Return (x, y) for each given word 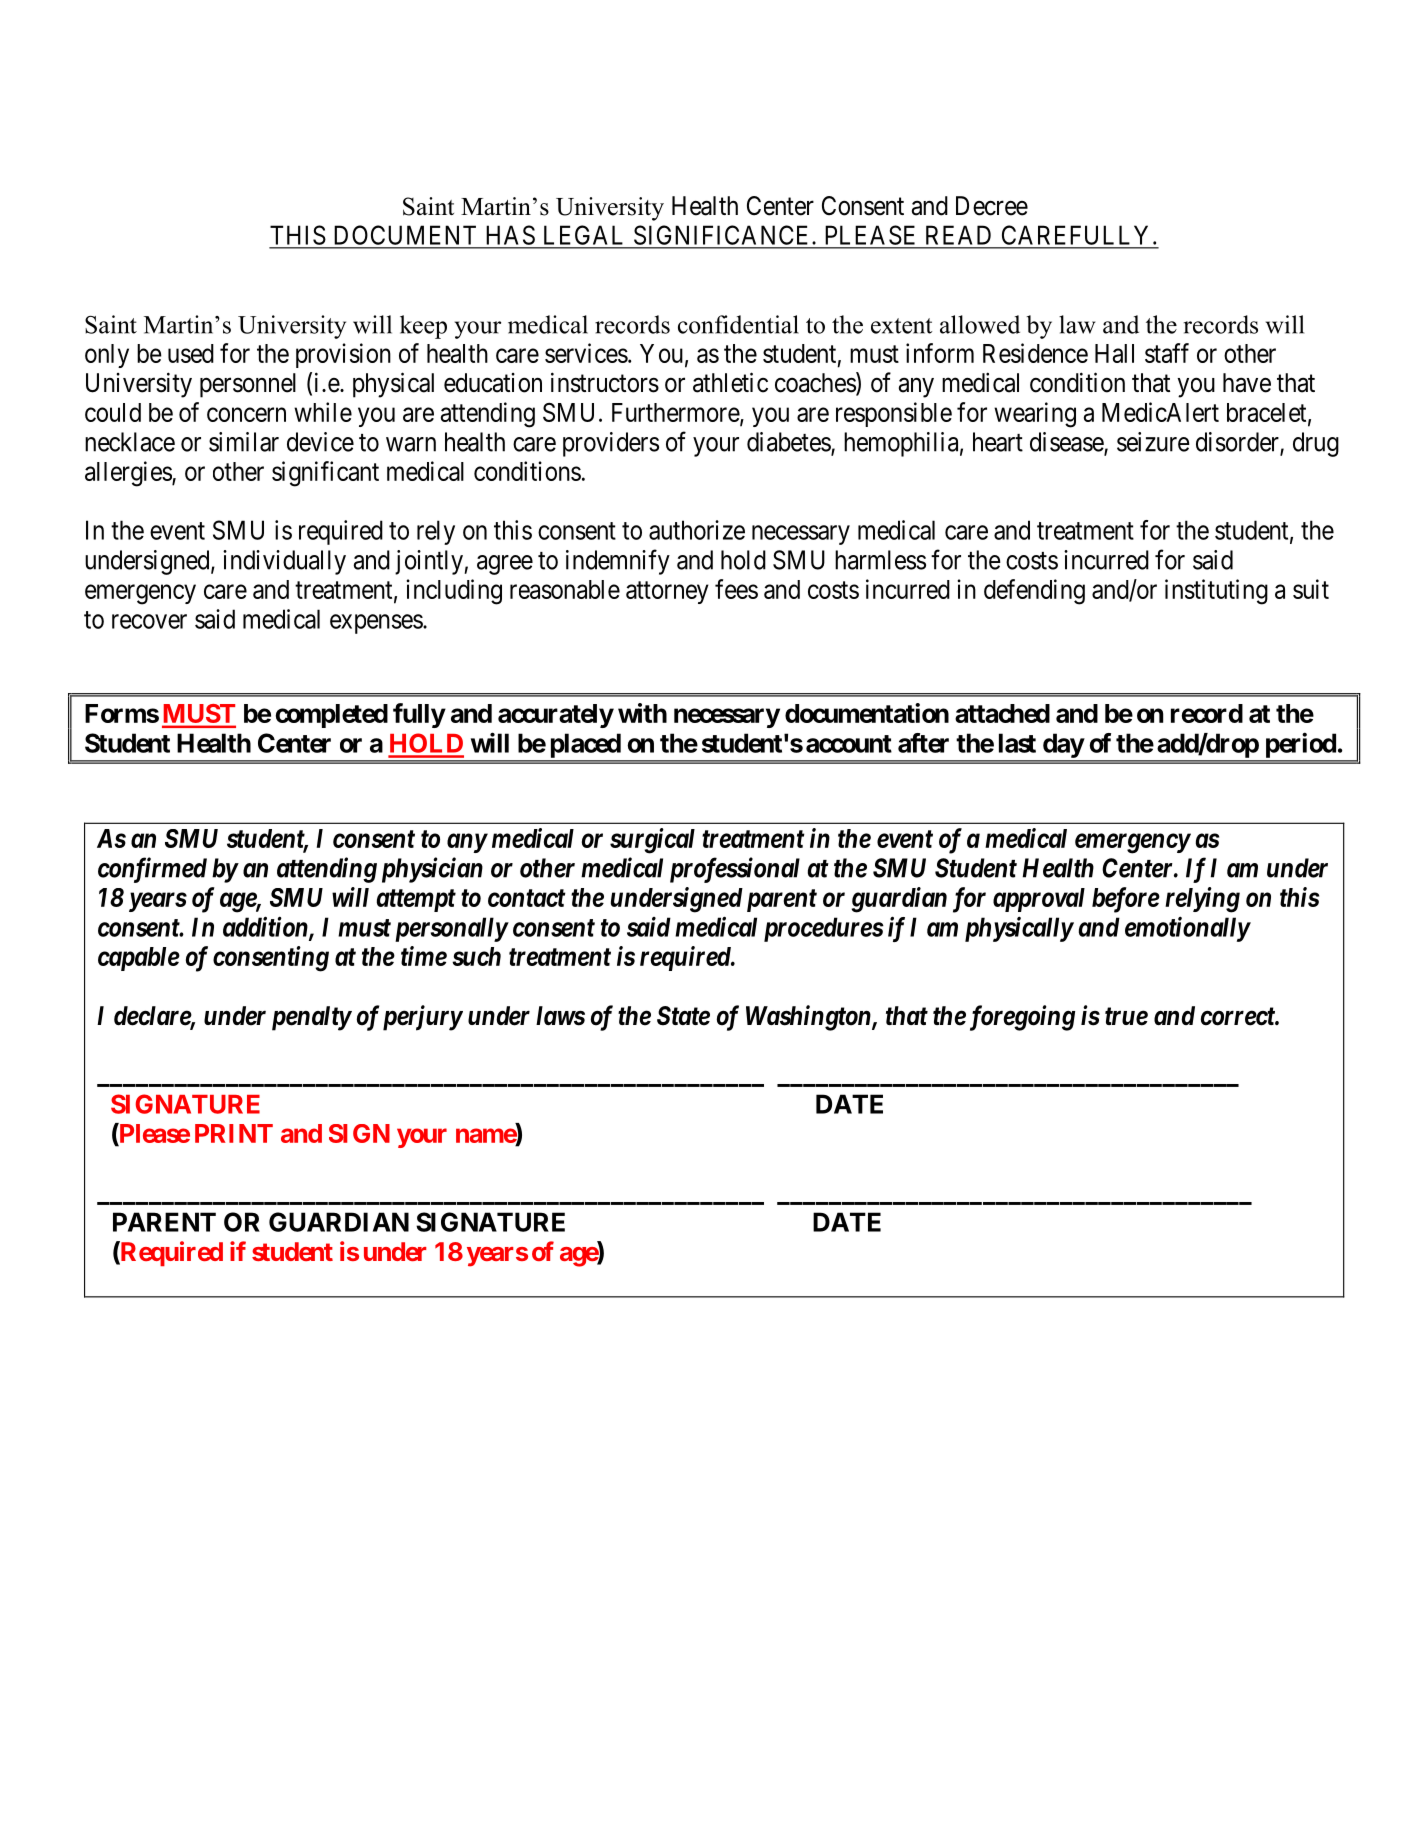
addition (266, 927)
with (642, 713)
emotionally (1187, 929)
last (1017, 743)
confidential (738, 324)
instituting (1216, 592)
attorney (667, 592)
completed (332, 716)
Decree (992, 206)
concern (246, 414)
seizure (1153, 442)
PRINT (234, 1133)
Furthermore (676, 413)
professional (735, 870)
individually (284, 562)
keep (423, 327)
